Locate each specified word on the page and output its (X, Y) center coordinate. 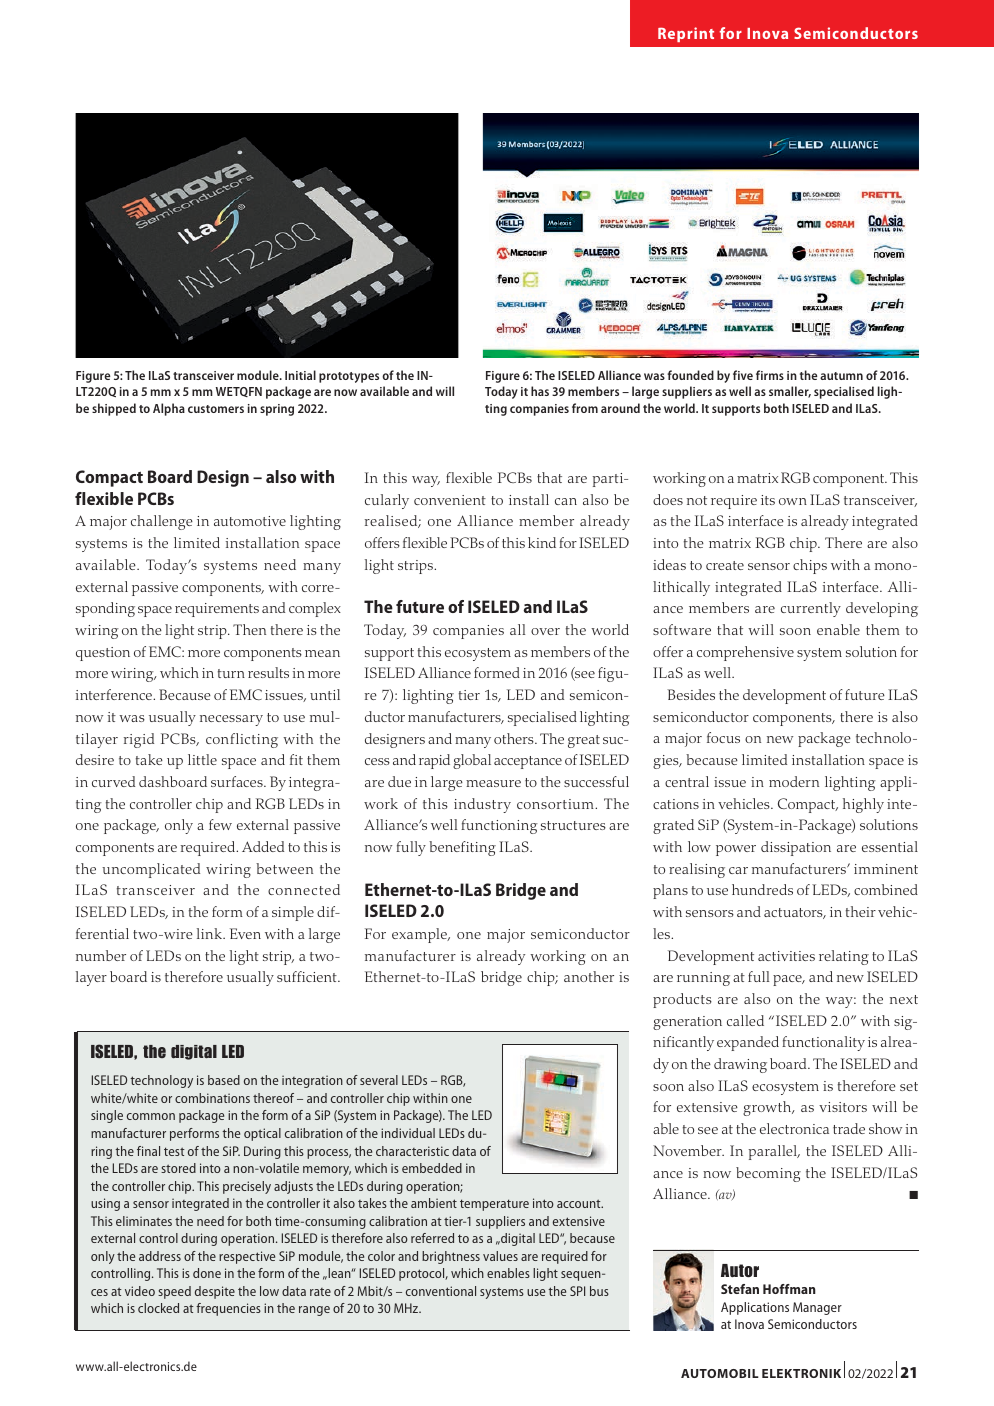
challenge (162, 522)
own (793, 501)
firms (770, 375)
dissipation (796, 848)
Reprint (686, 34)
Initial (300, 375)
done (207, 1273)
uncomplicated (151, 870)
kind (542, 542)
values (500, 1256)
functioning (499, 826)
